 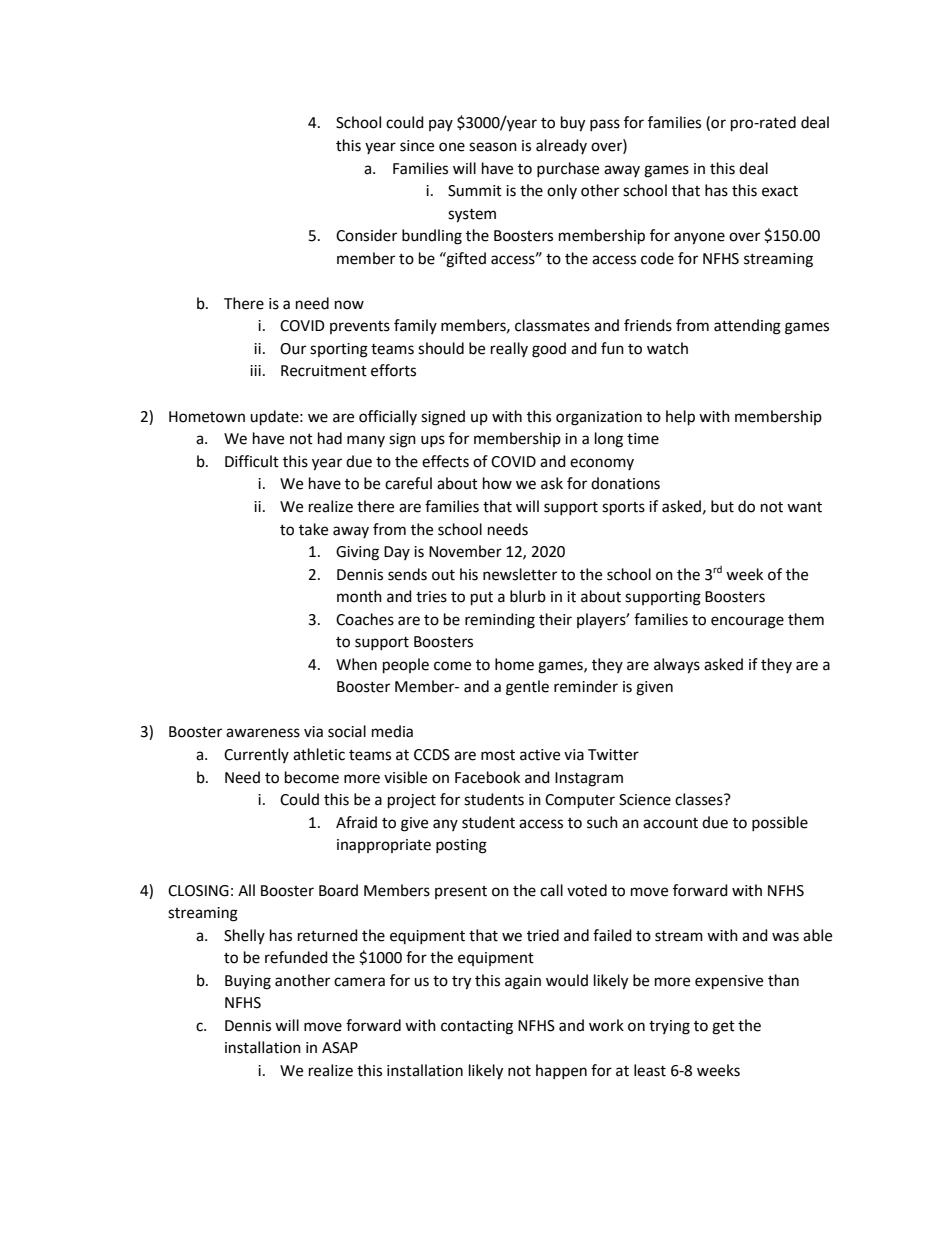 I want to click on contacting, so click(x=477, y=1027).
